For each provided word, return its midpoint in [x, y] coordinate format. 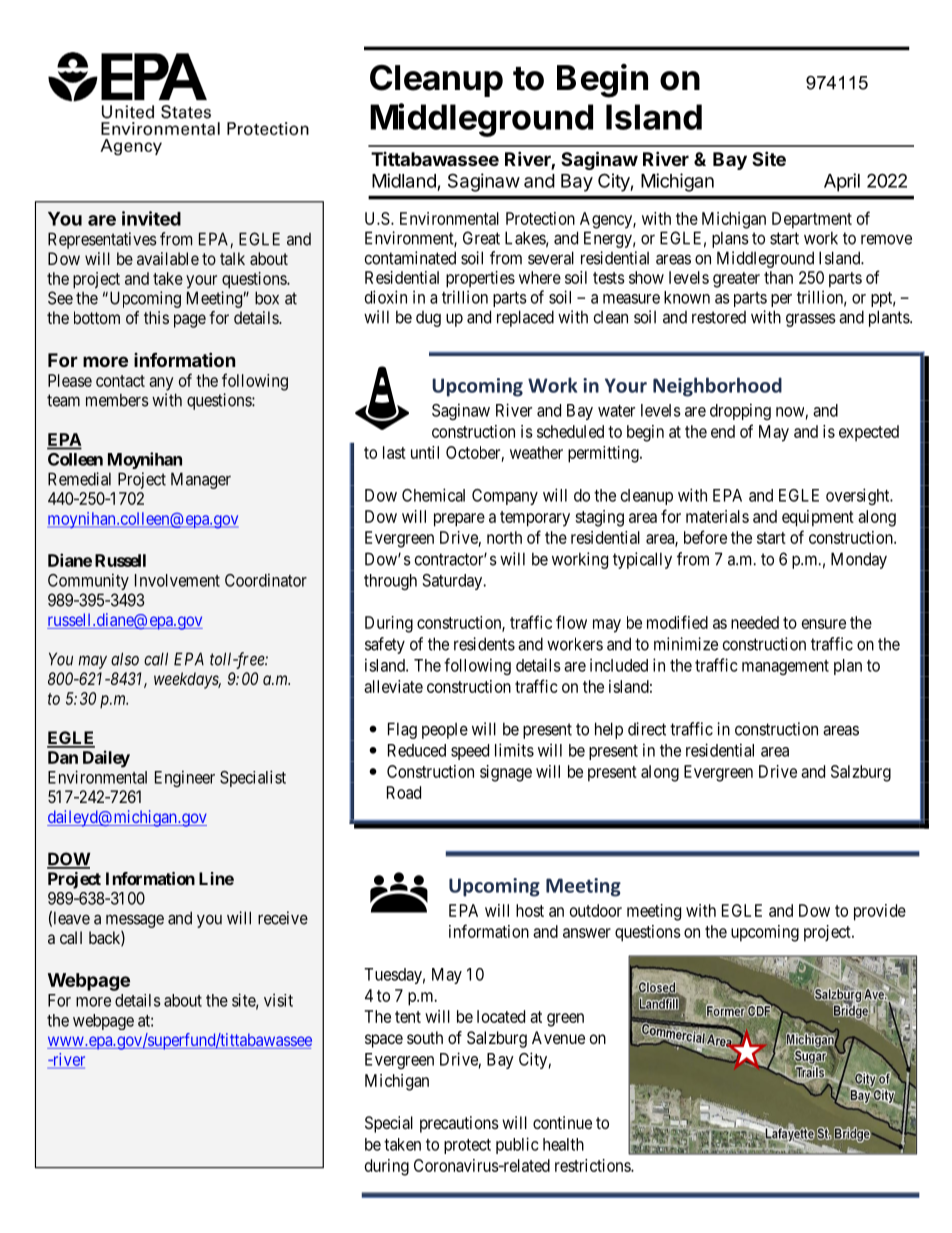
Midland [404, 180]
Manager [201, 480]
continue [562, 1122]
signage [506, 773]
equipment [818, 518]
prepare [459, 520]
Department [812, 220]
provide [880, 912]
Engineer [185, 778]
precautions [459, 1124]
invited [151, 218]
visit [278, 1000]
